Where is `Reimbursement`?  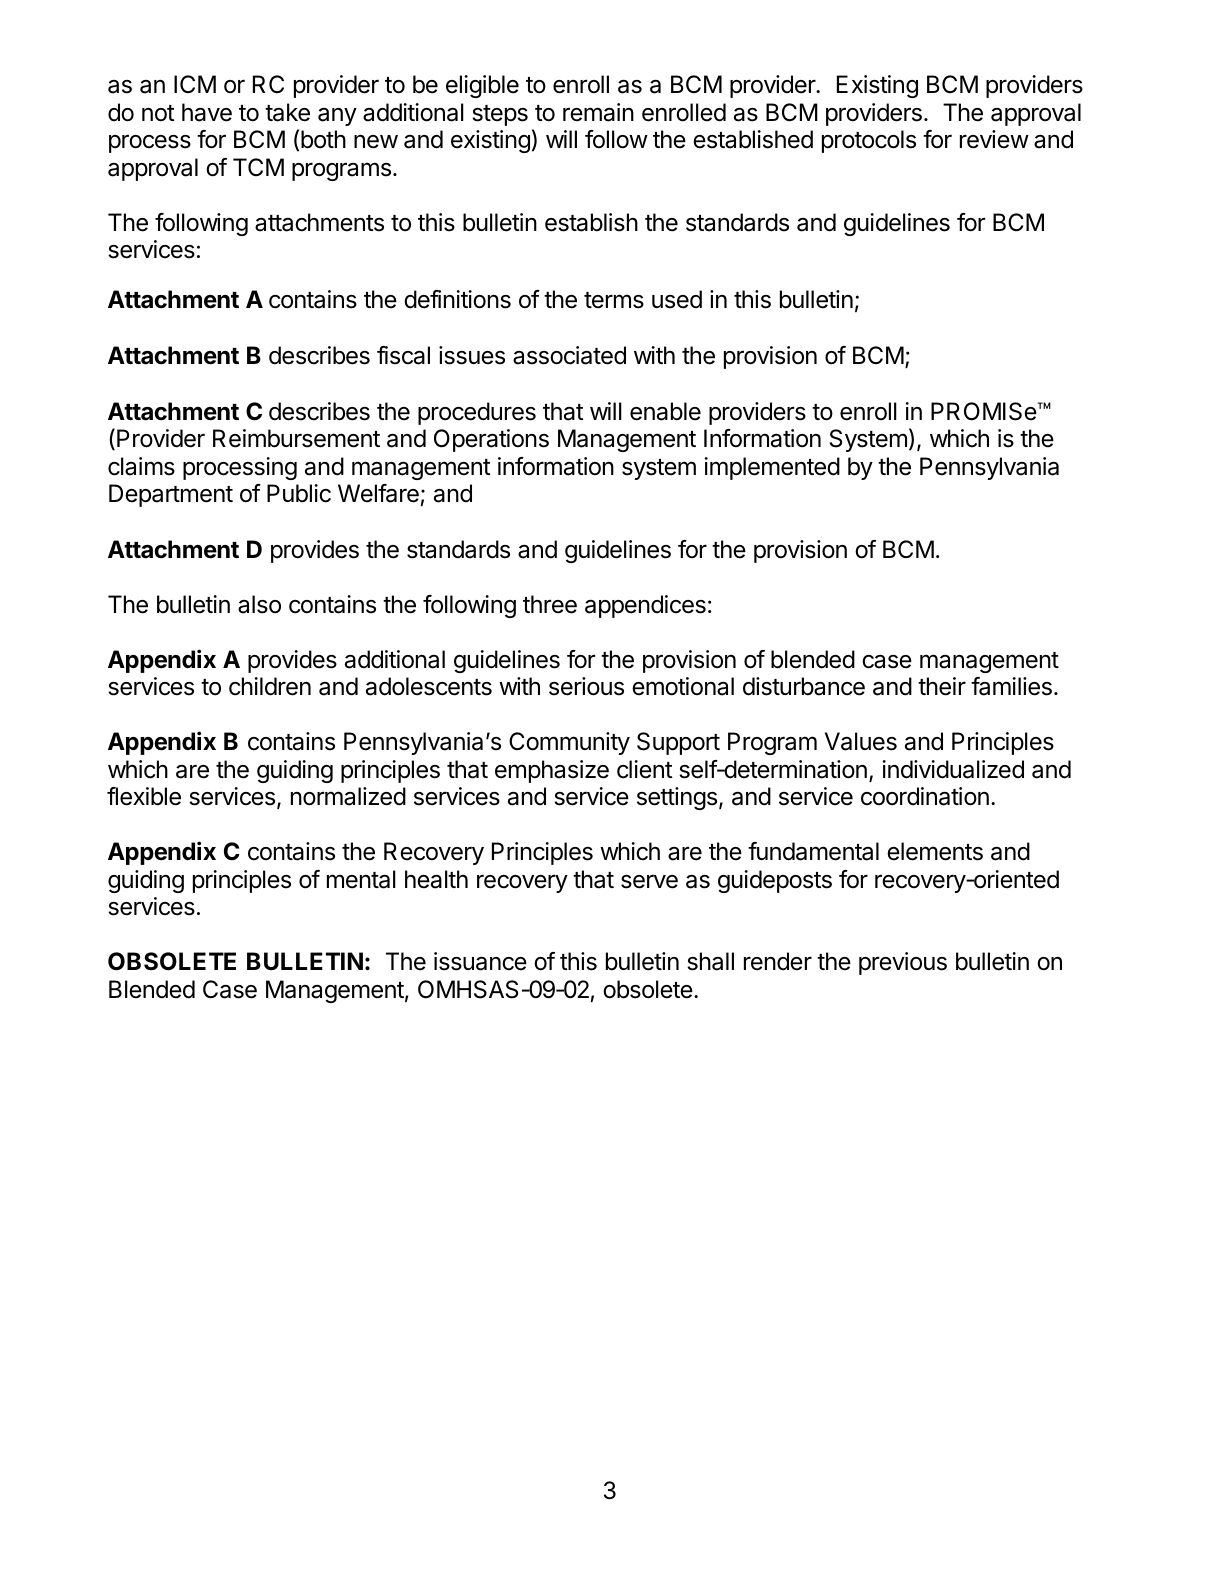
Reimbursement is located at coordinates (296, 438).
